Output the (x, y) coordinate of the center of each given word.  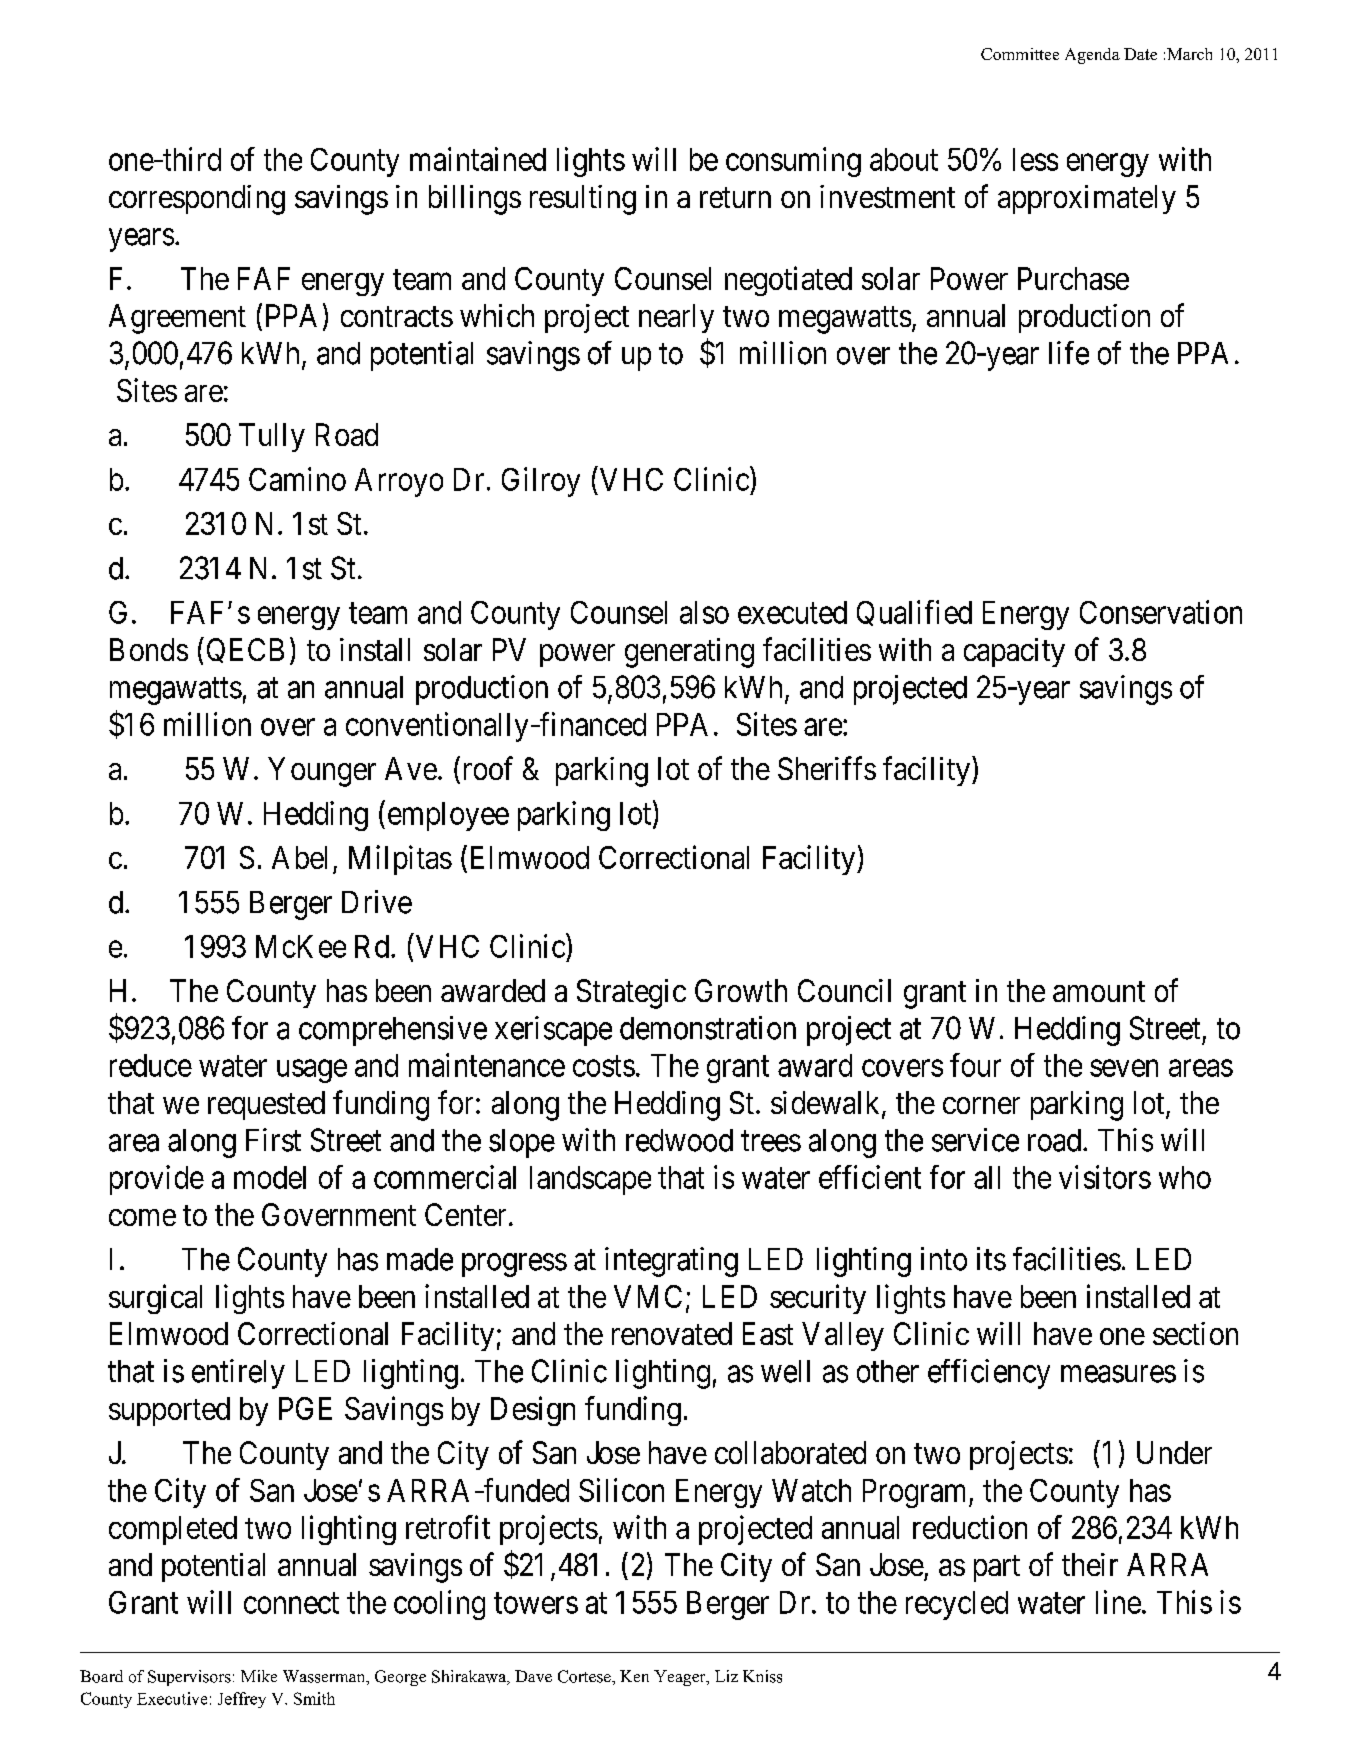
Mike (259, 1676)
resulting (583, 200)
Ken (634, 1676)
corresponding (197, 200)
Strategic (631, 994)
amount (1099, 991)
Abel (299, 857)
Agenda (1092, 56)
